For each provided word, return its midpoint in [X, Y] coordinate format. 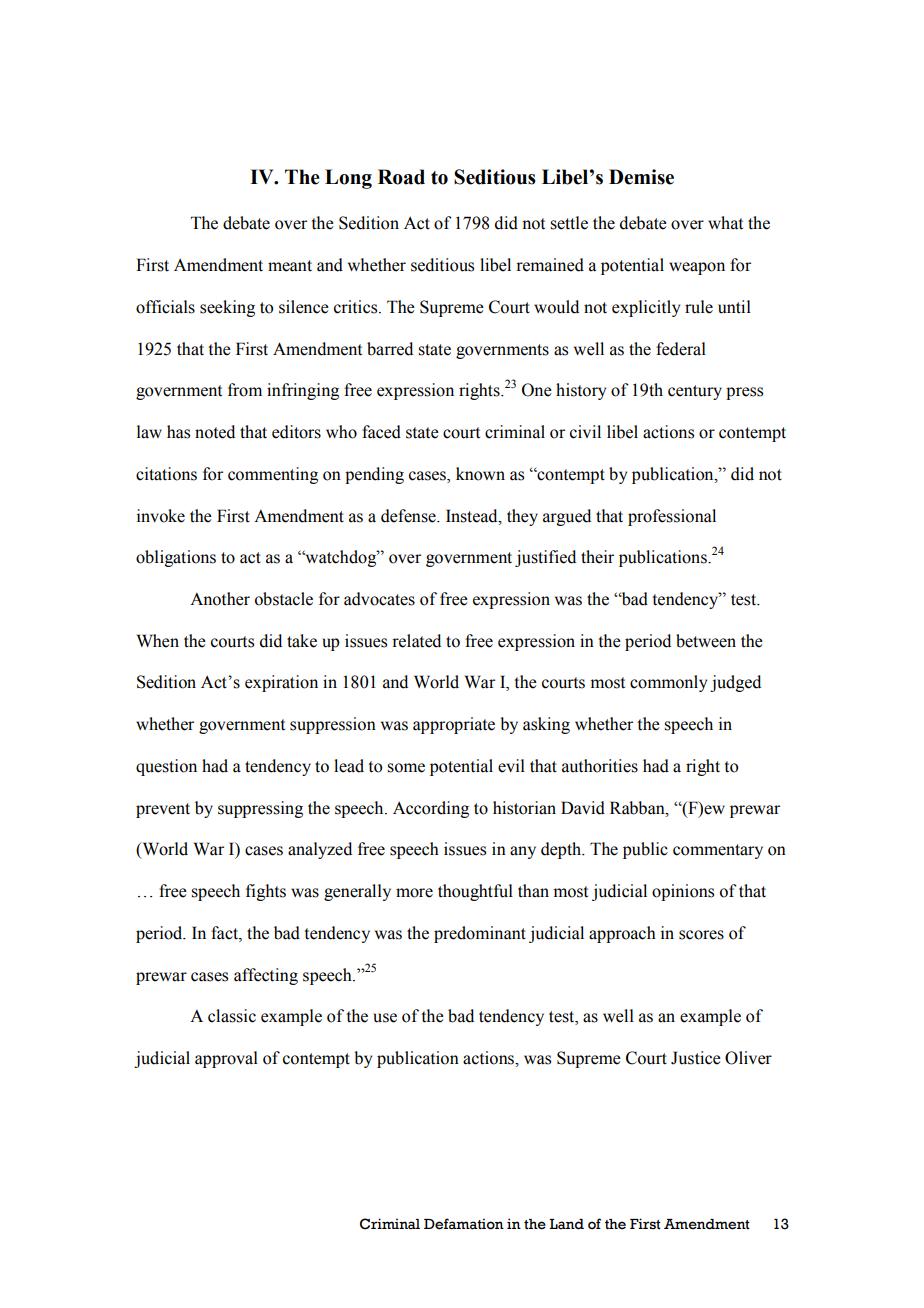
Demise [641, 177]
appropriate [454, 725]
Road [401, 177]
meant [290, 266]
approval [226, 1059]
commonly [668, 683]
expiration [281, 683]
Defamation [464, 1224]
